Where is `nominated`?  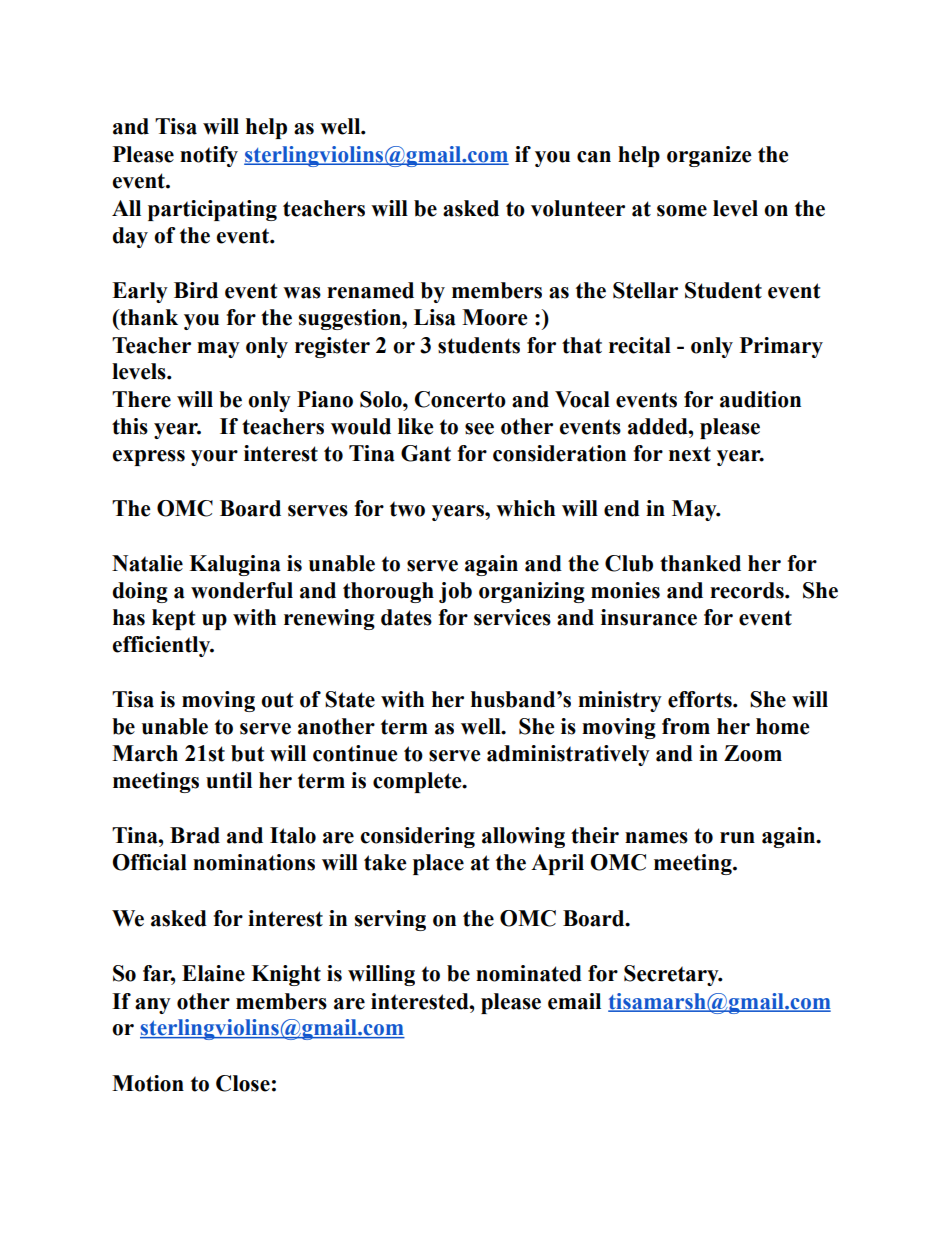 nominated is located at coordinates (529, 973).
